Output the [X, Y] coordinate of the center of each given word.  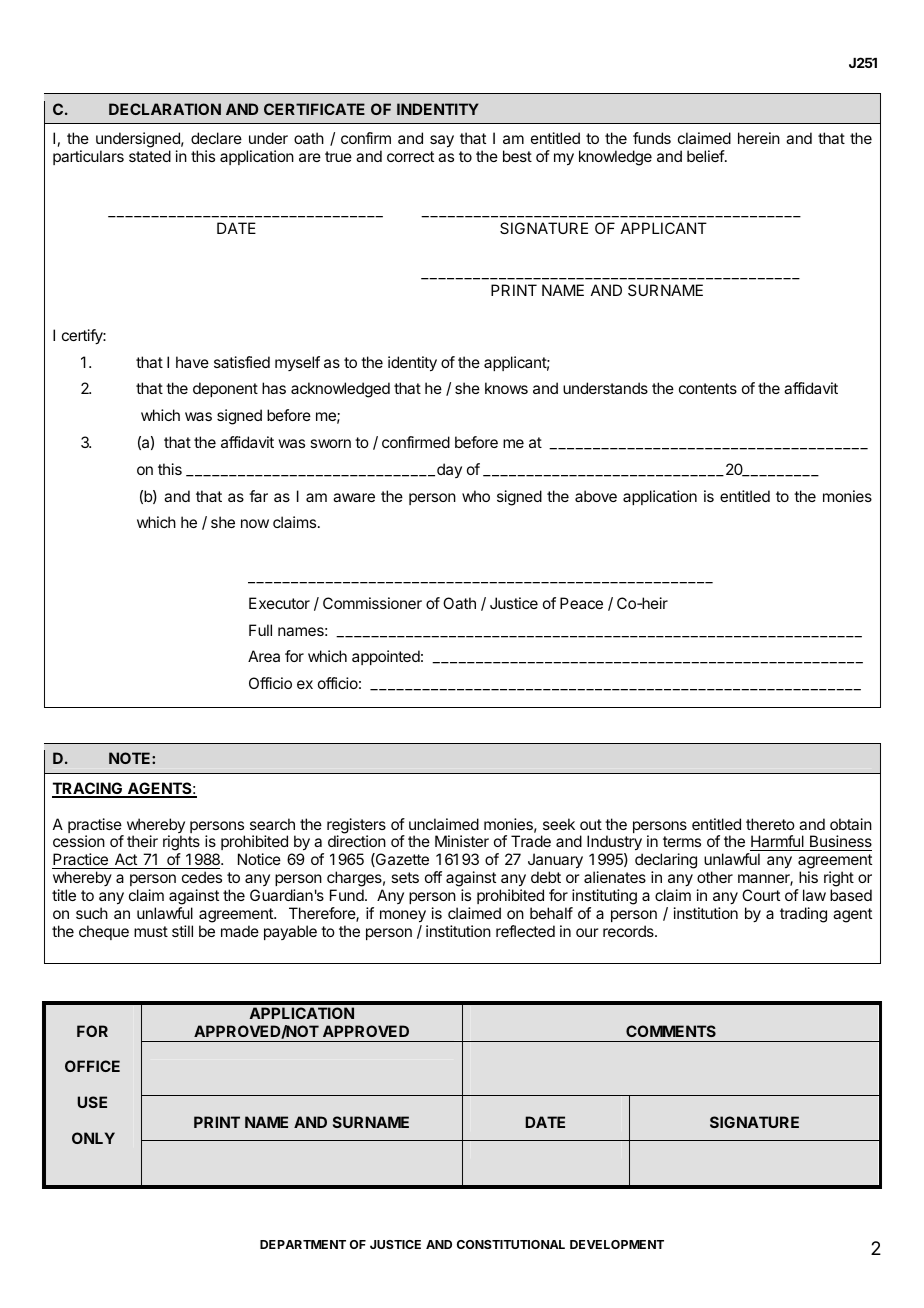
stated [150, 156]
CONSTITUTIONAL [511, 1244]
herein [759, 138]
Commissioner [372, 603]
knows [506, 388]
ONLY [93, 1138]
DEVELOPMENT [617, 1244]
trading [803, 915]
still [182, 931]
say [442, 141]
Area [264, 656]
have [192, 362]
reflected [525, 931]
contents [708, 388]
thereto [770, 824]
